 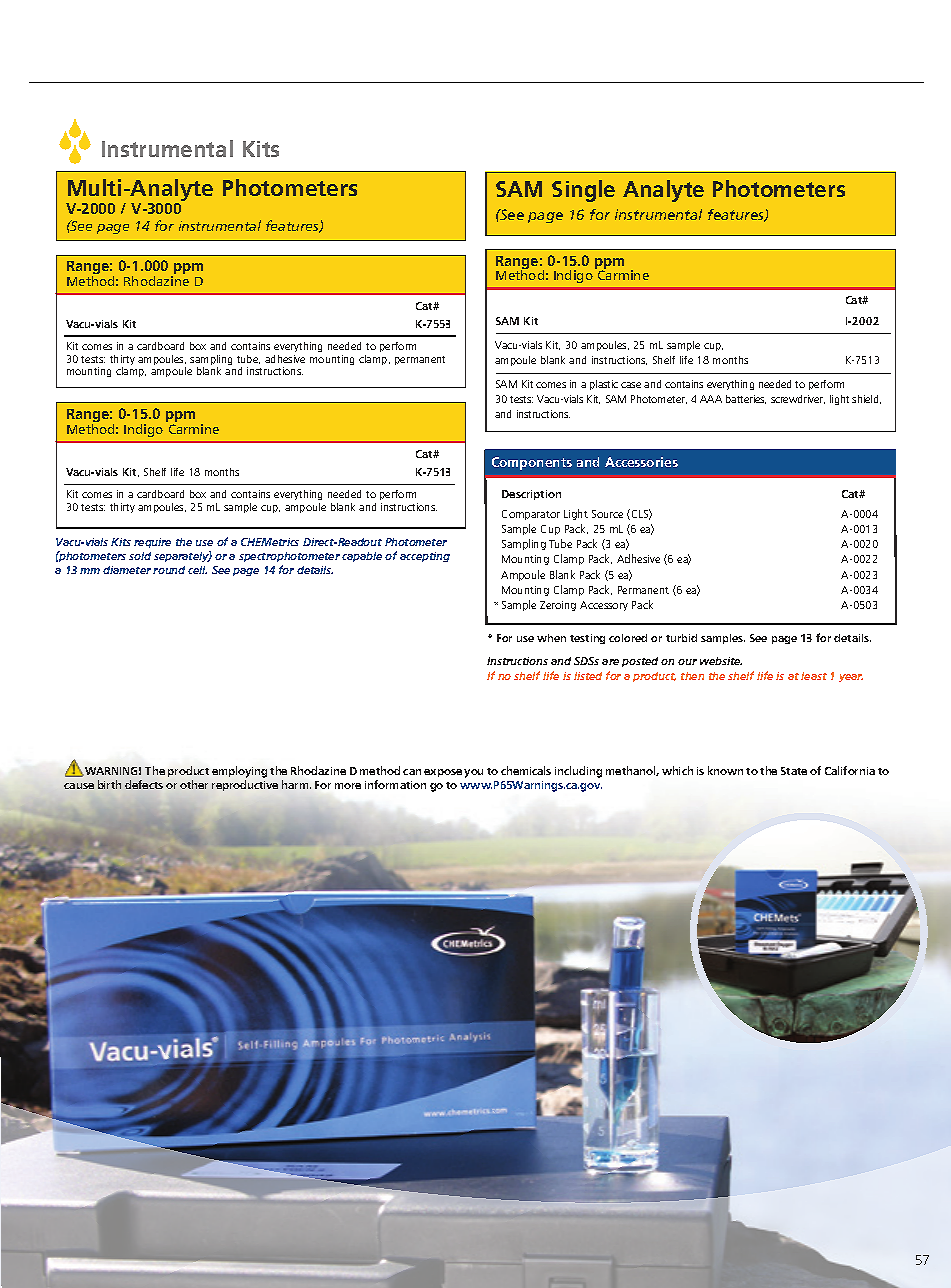 What do you see at coordinates (725, 770) in the document?
I see `known` at bounding box center [725, 770].
